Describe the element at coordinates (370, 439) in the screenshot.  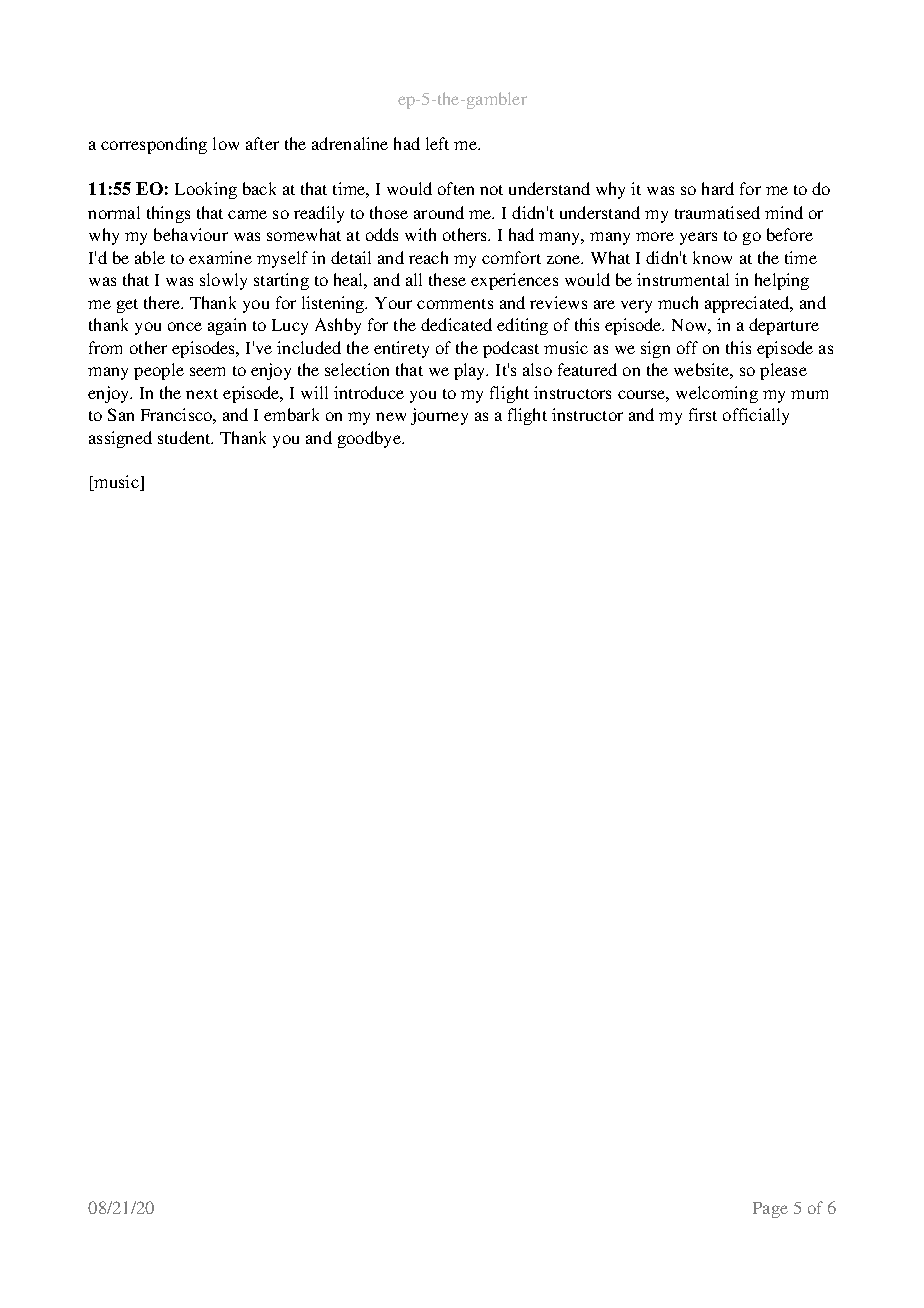
I see `goodbye` at that location.
